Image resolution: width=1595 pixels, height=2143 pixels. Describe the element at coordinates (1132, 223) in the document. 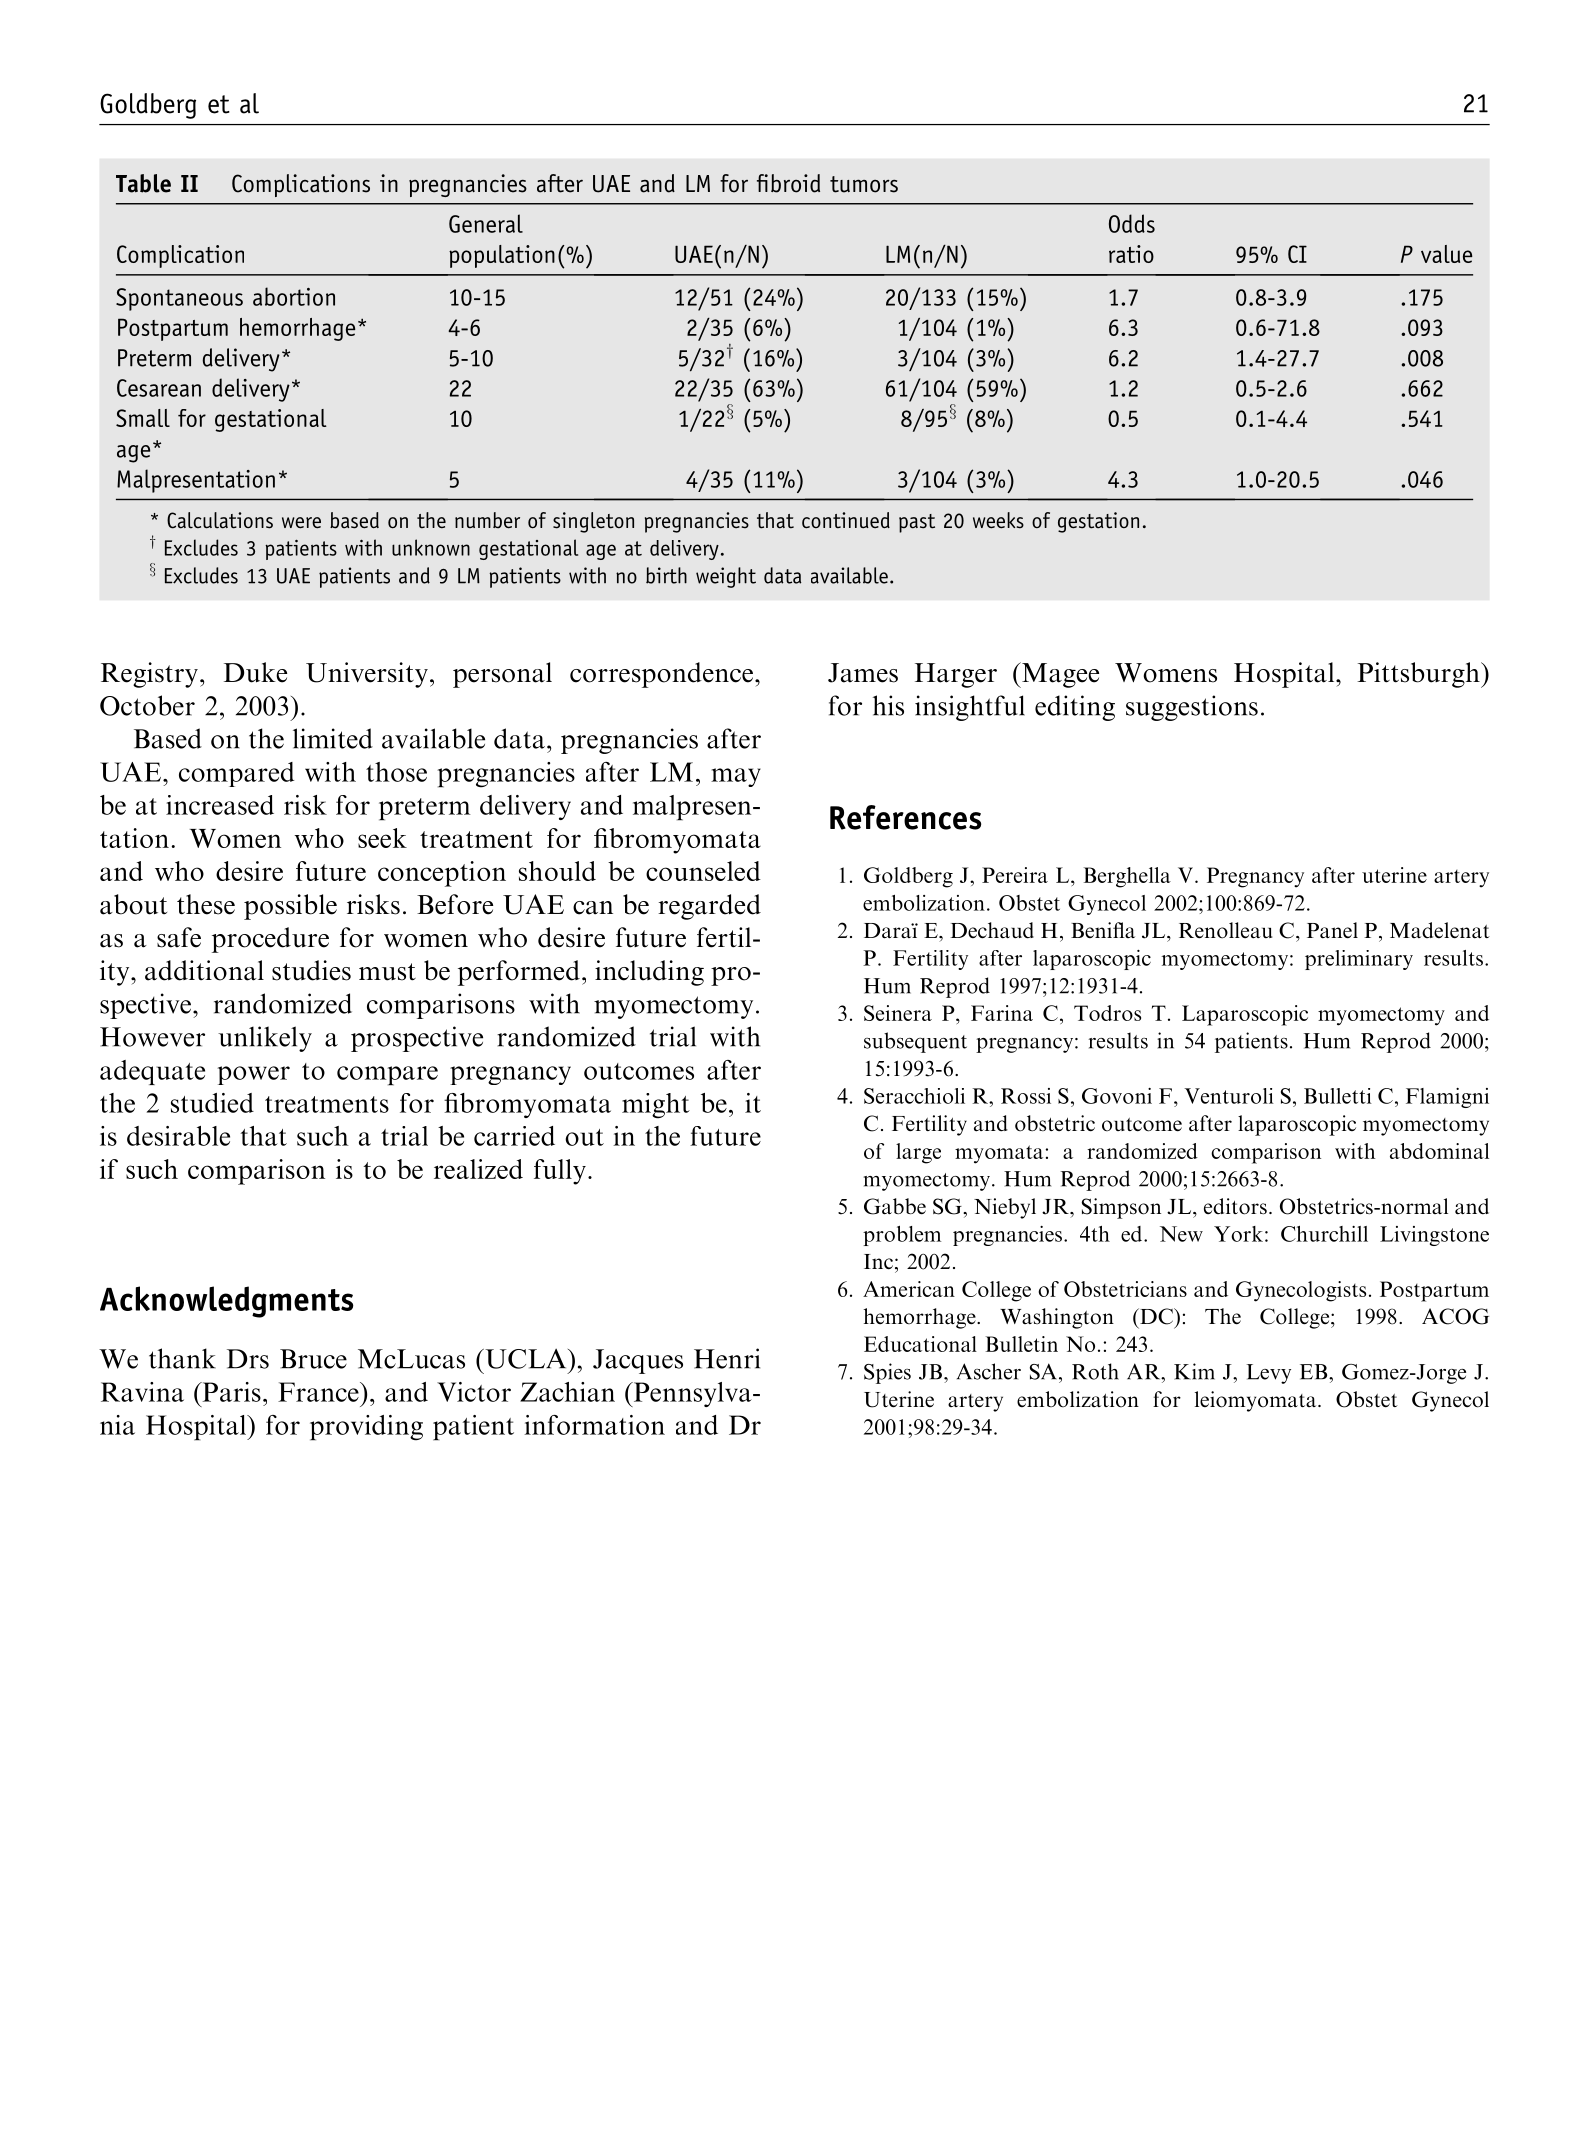

I see `Odds` at that location.
